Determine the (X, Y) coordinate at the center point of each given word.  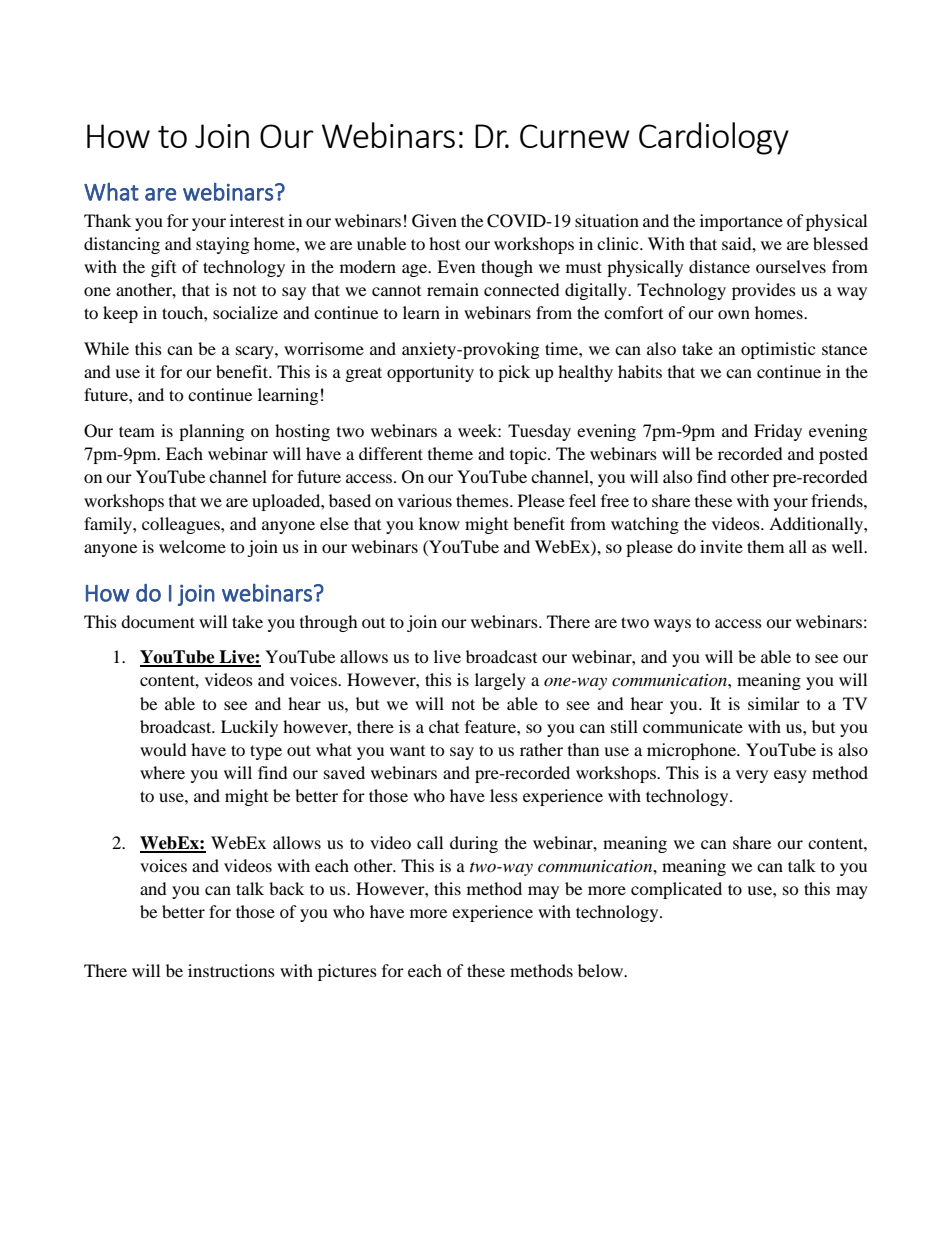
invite (721, 546)
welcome (192, 546)
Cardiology (714, 138)
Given (434, 221)
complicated (676, 890)
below (601, 970)
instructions (231, 970)
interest (257, 220)
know (439, 523)
